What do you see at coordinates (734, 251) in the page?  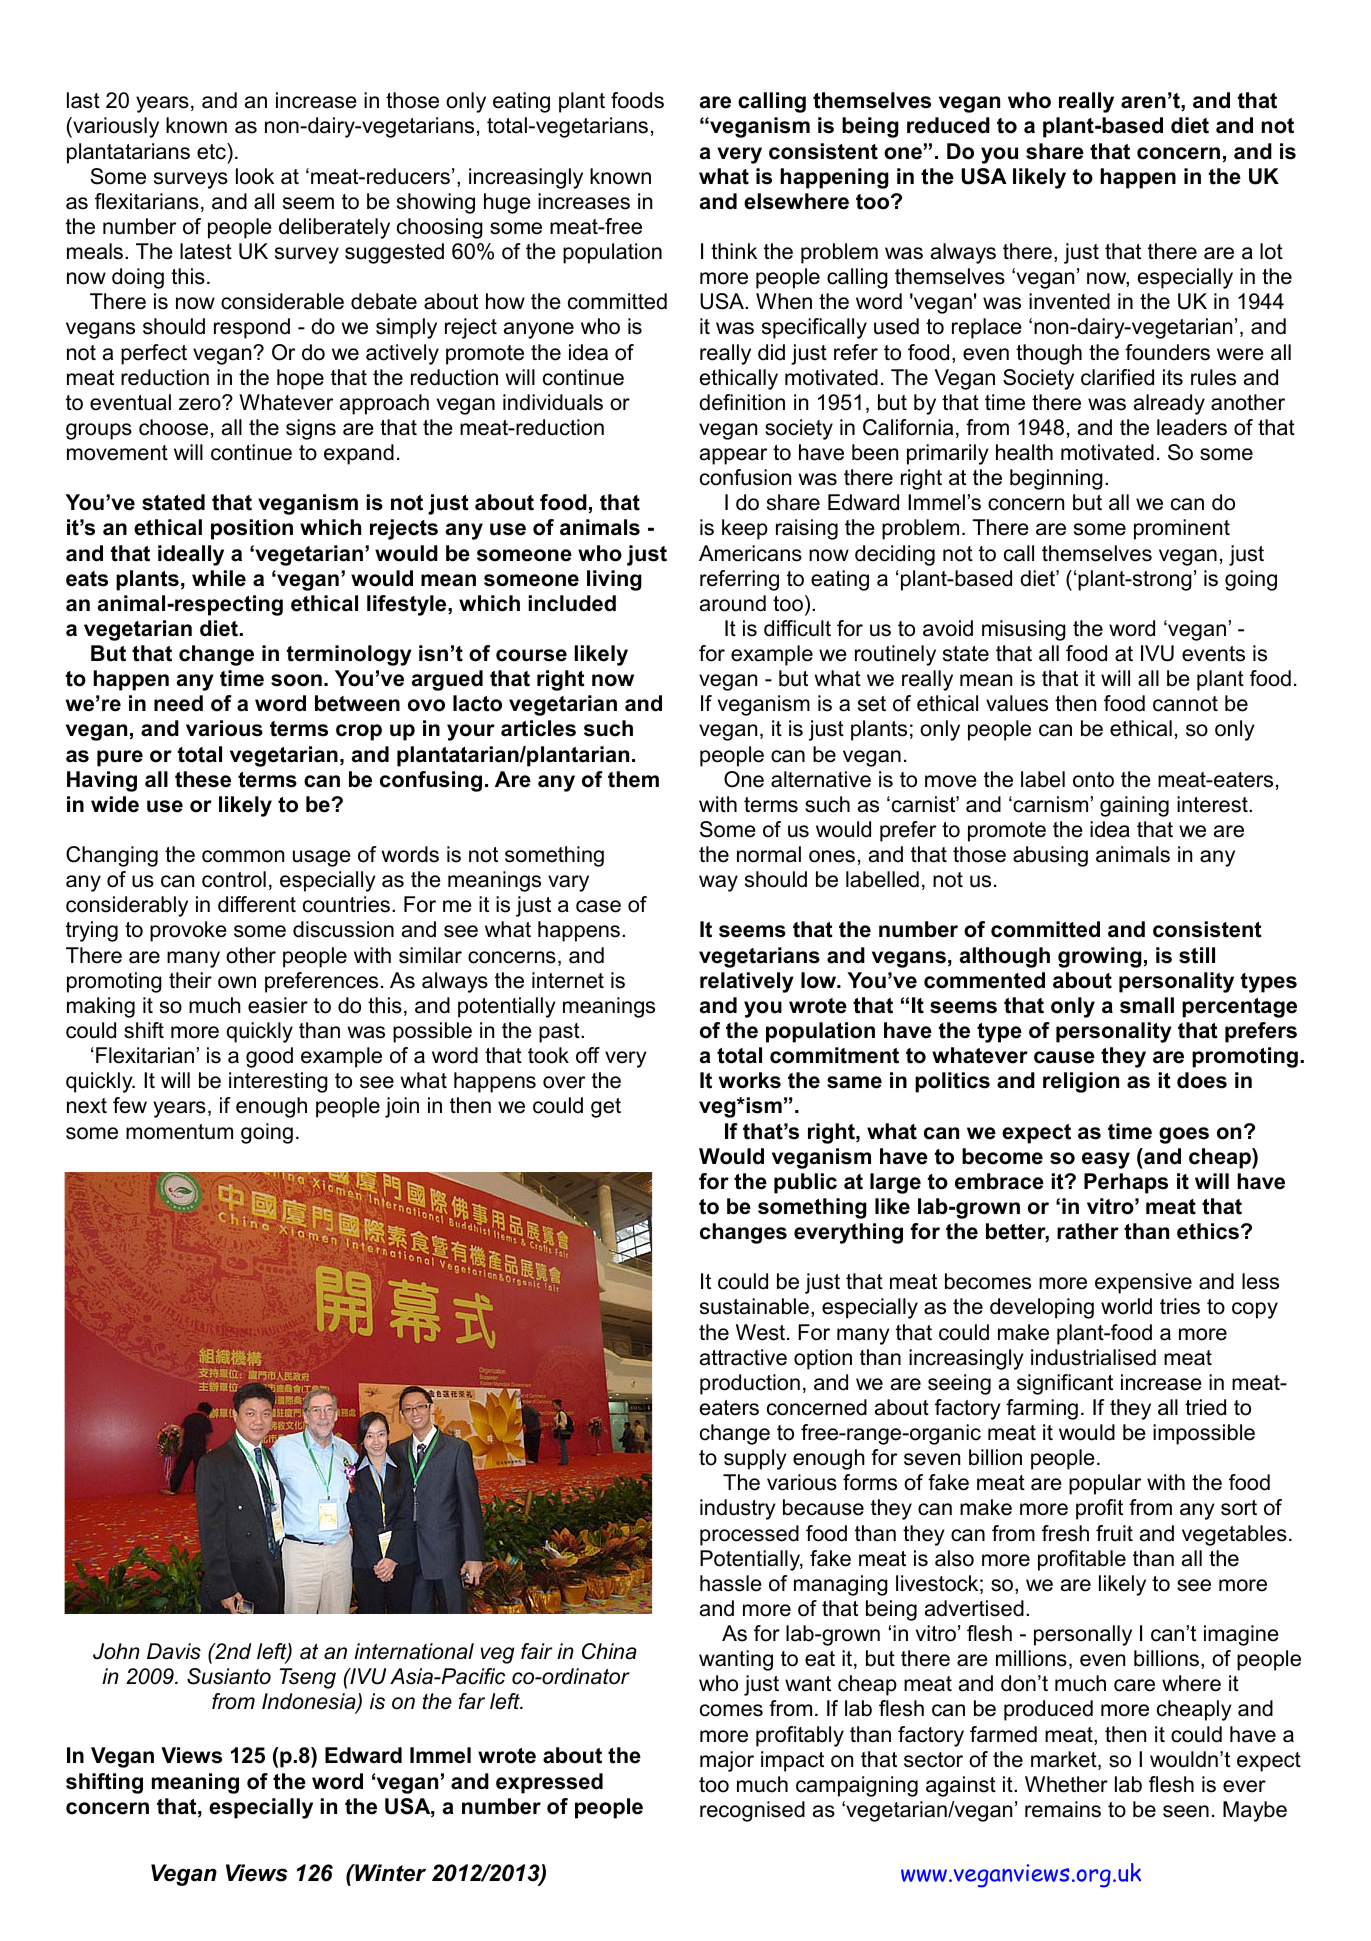 I see `think` at bounding box center [734, 251].
